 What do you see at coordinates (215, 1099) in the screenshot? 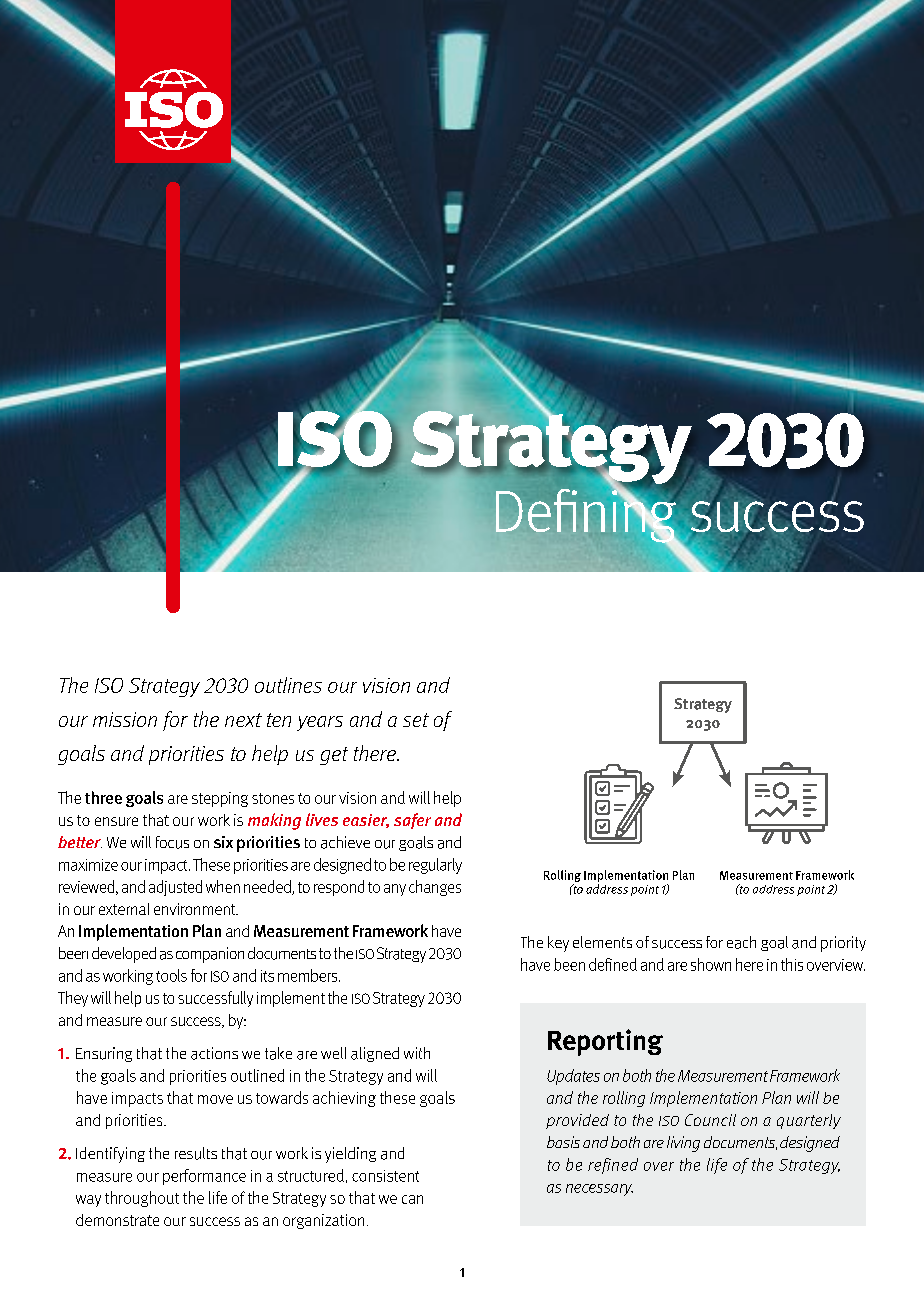
I see `move` at bounding box center [215, 1099].
